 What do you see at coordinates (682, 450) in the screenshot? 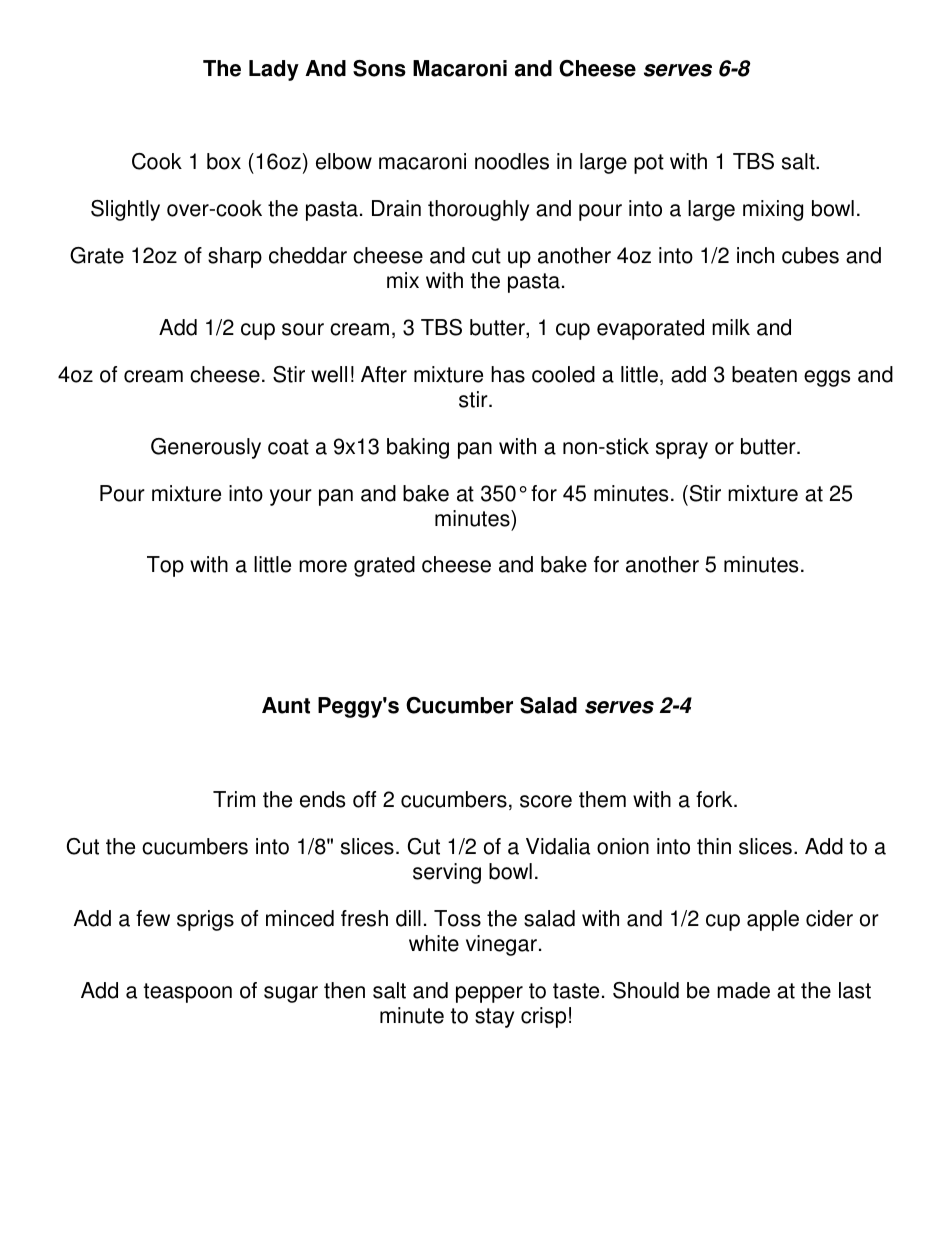
I see `spray` at bounding box center [682, 450].
